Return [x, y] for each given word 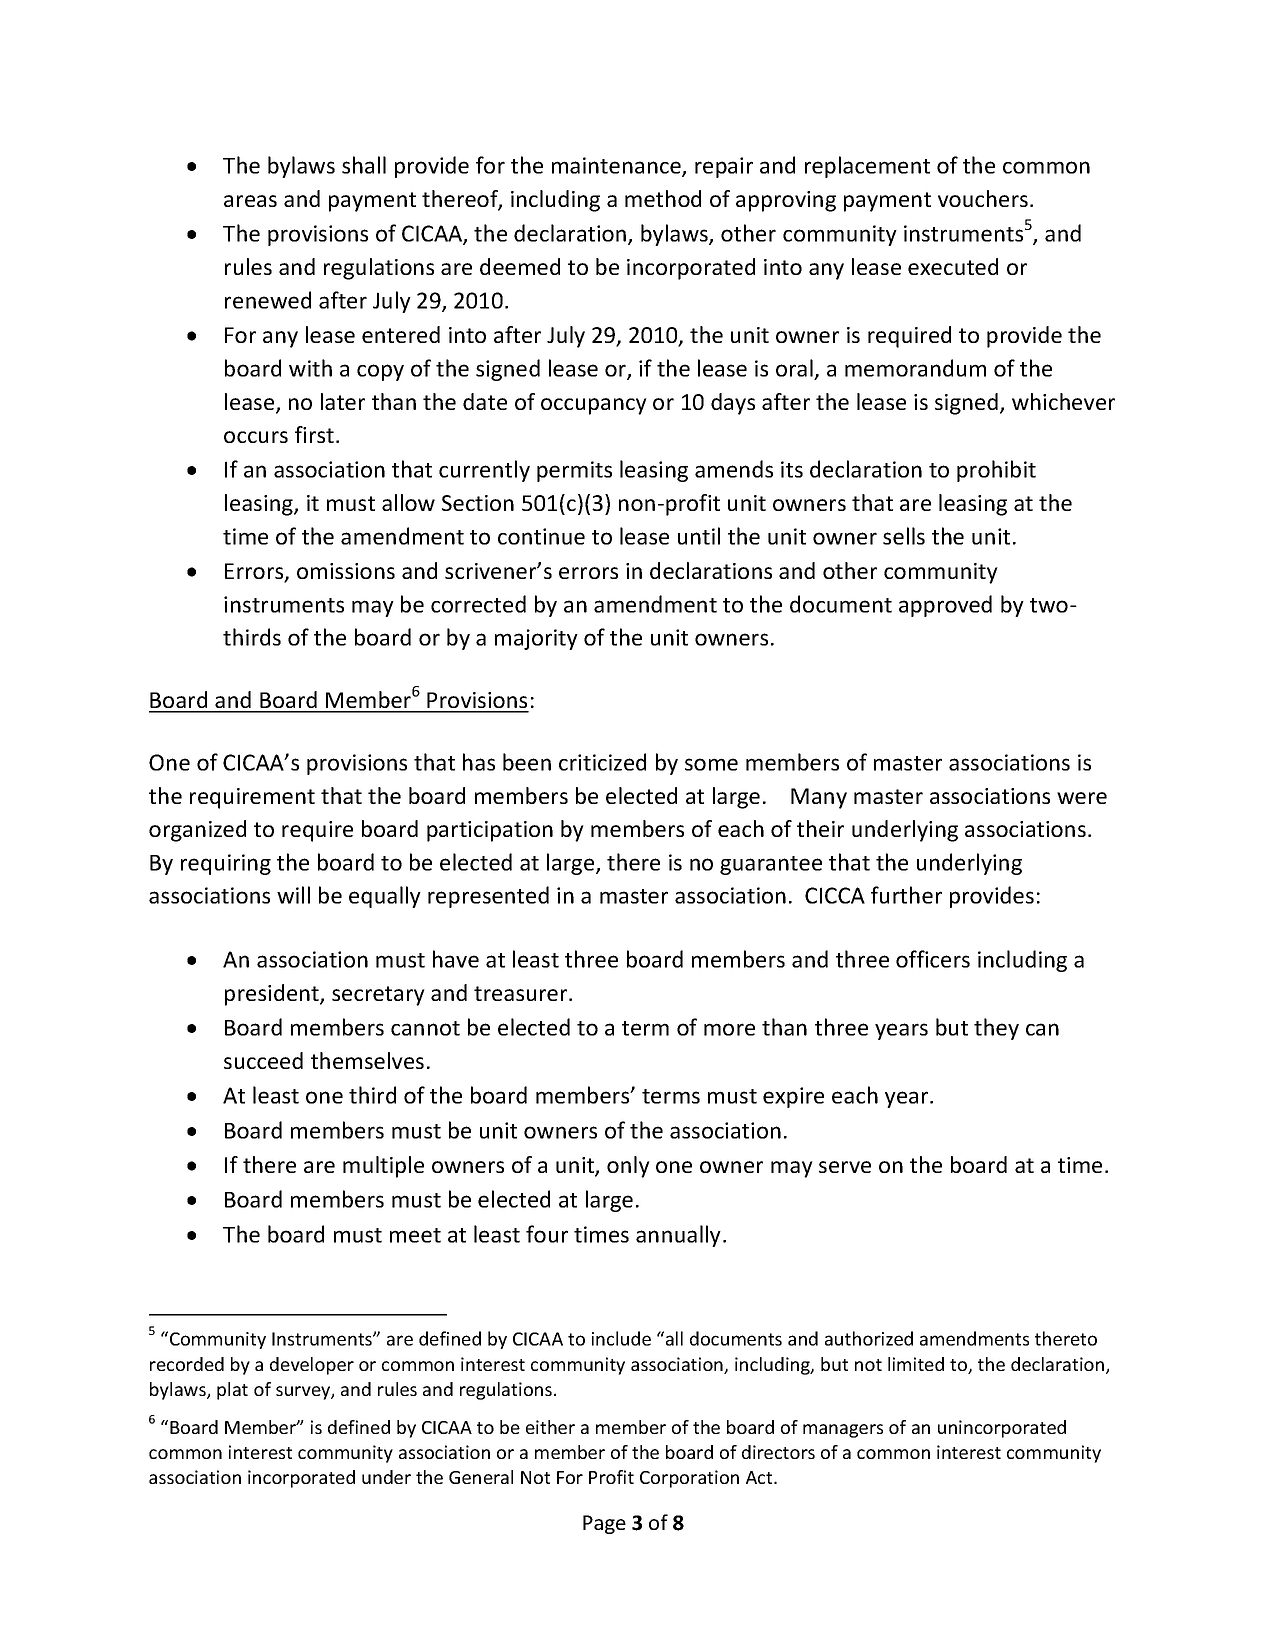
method [663, 198]
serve [845, 1167]
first [314, 434]
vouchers [983, 198]
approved [945, 606]
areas [250, 201]
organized [197, 831]
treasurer [522, 993]
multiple [383, 1167]
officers [933, 959]
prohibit [996, 471]
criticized [602, 762]
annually [678, 1236]
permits [574, 471]
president [273, 995]
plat [232, 1391]
